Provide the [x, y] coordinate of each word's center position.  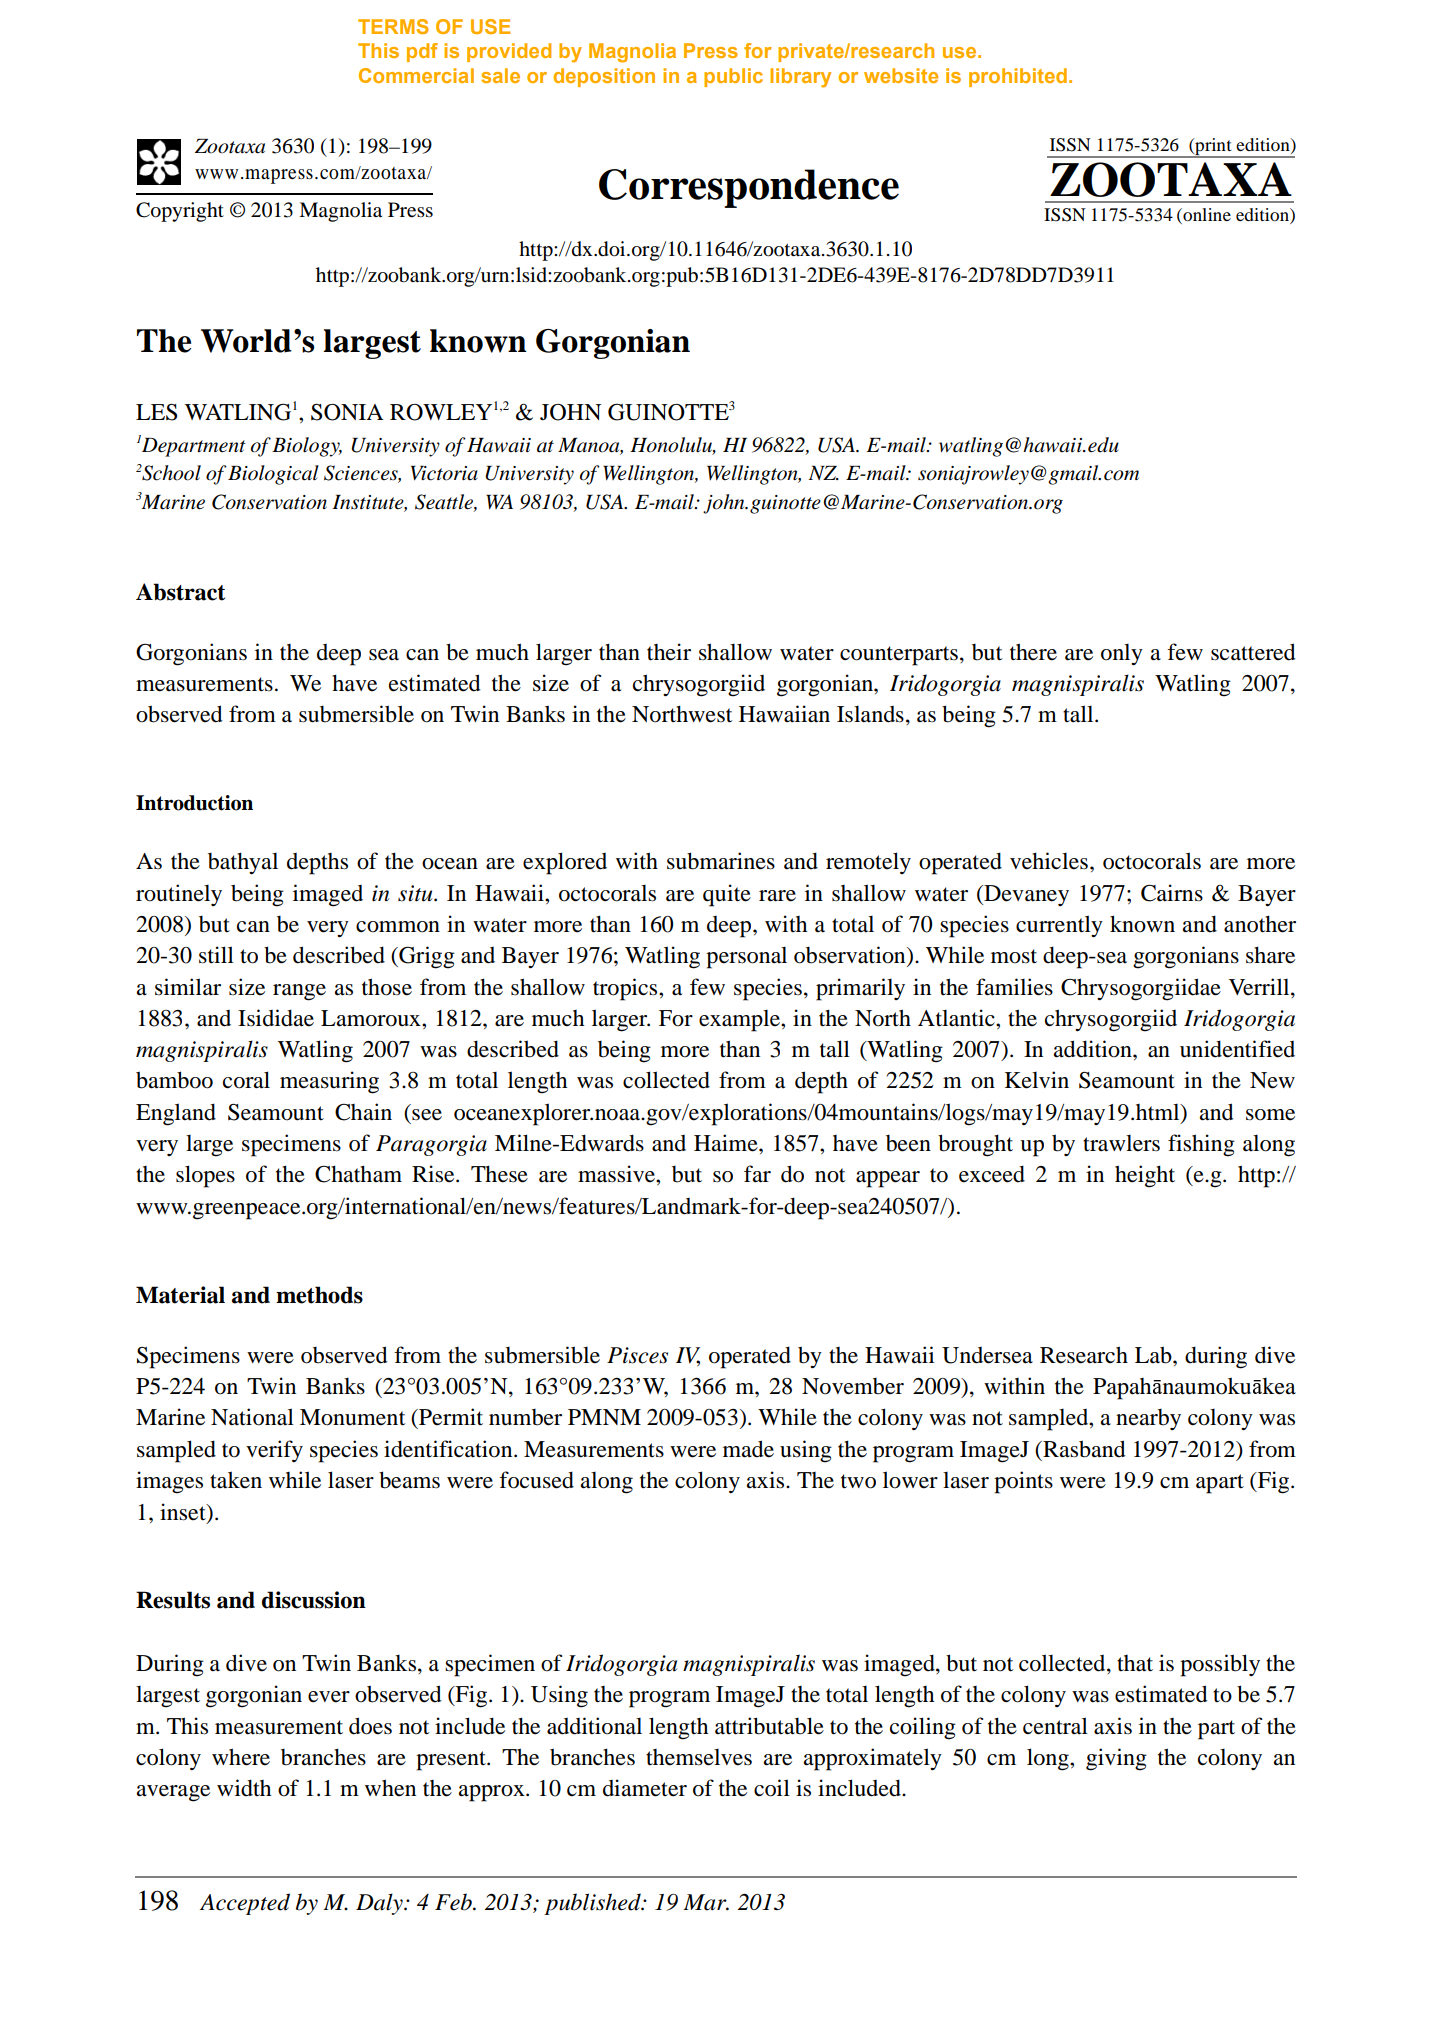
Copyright [180, 212]
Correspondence [749, 188]
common [398, 927]
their [669, 652]
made [748, 1449]
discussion [314, 1600]
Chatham [358, 1174]
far [757, 1174]
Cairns [1172, 893]
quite [727, 895]
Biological [273, 475]
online [1206, 216]
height [1145, 1176]
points [1023, 1482]
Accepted [245, 1904]
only [1122, 655]
